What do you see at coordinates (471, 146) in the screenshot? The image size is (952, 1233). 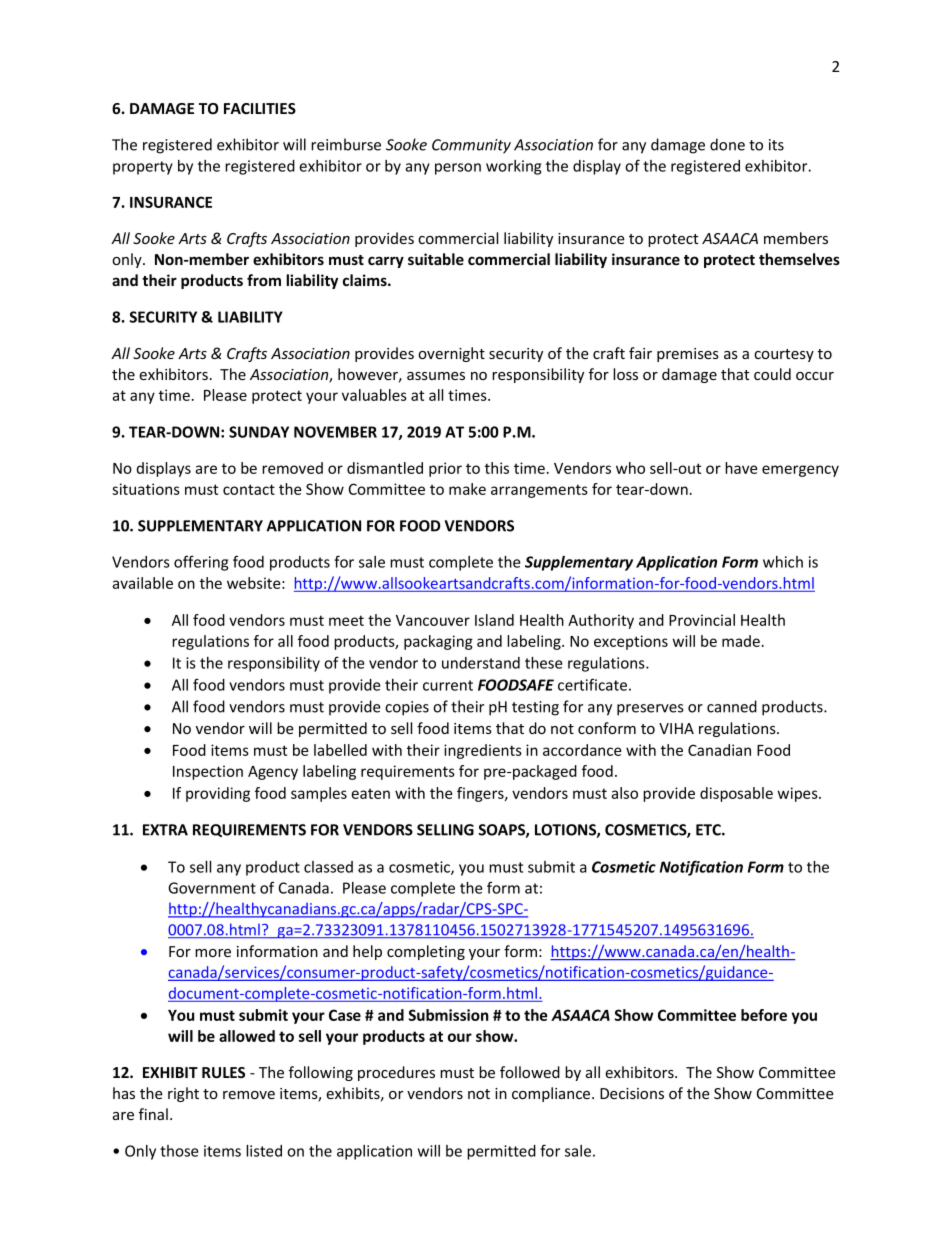 I see `Community` at bounding box center [471, 146].
